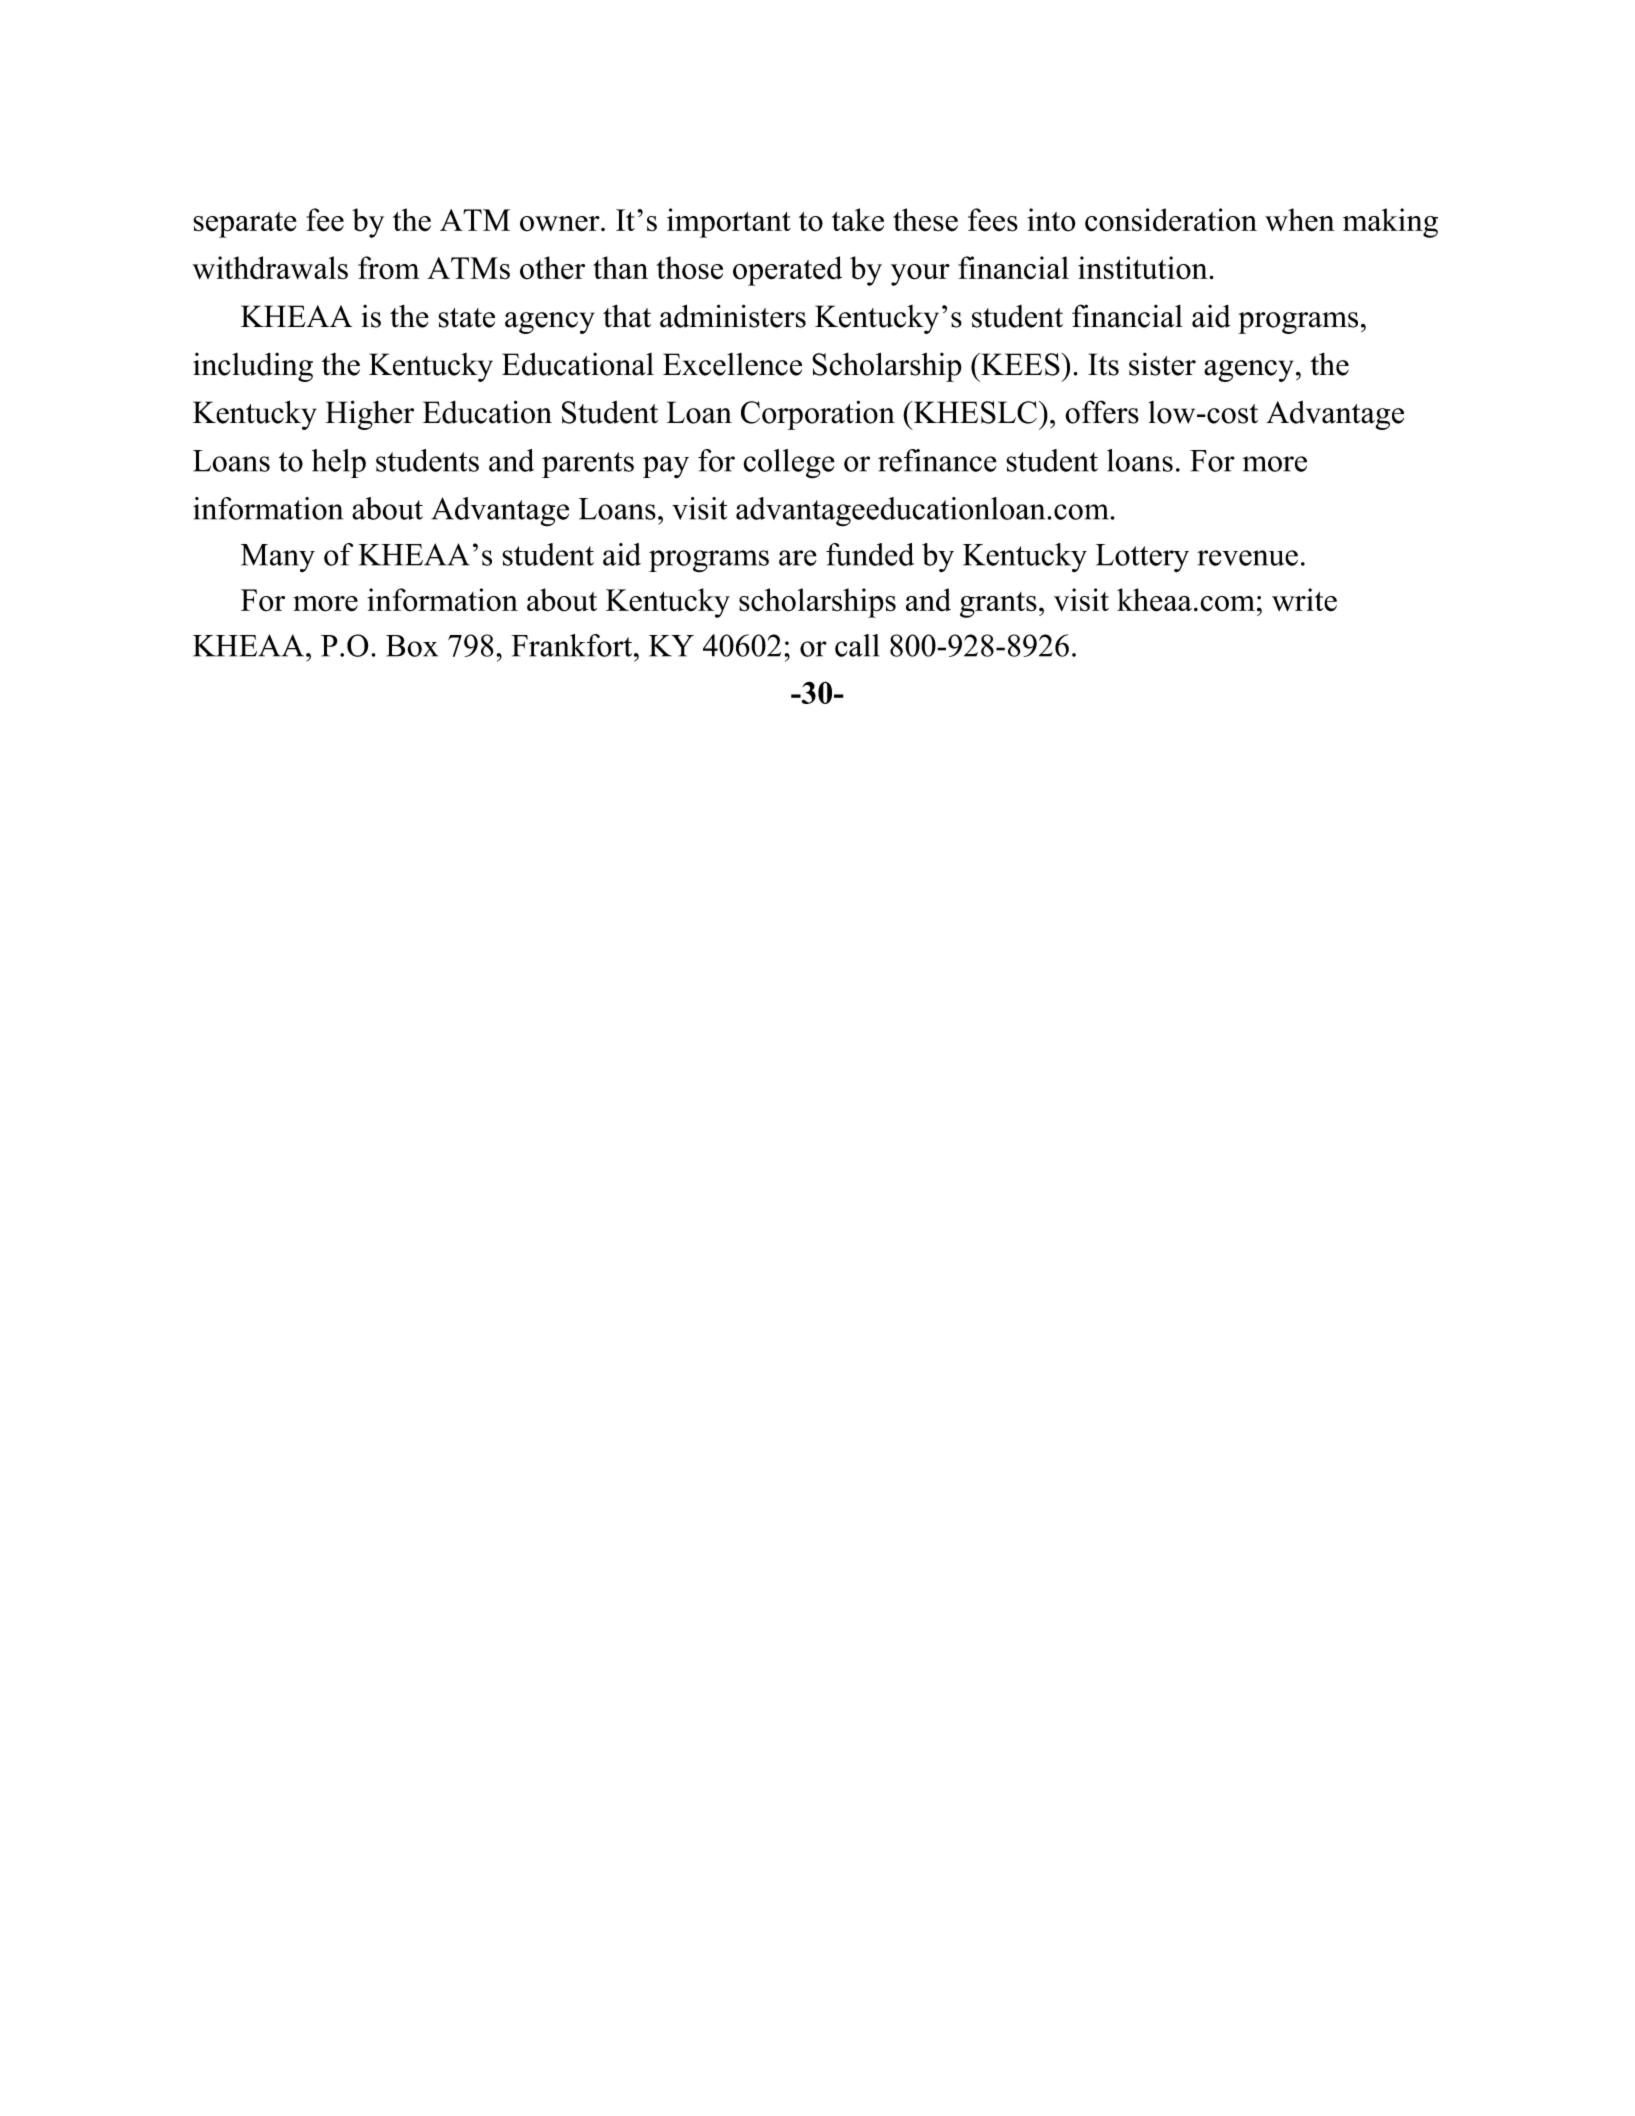  What do you see at coordinates (858, 220) in the screenshot?
I see `take` at bounding box center [858, 220].
